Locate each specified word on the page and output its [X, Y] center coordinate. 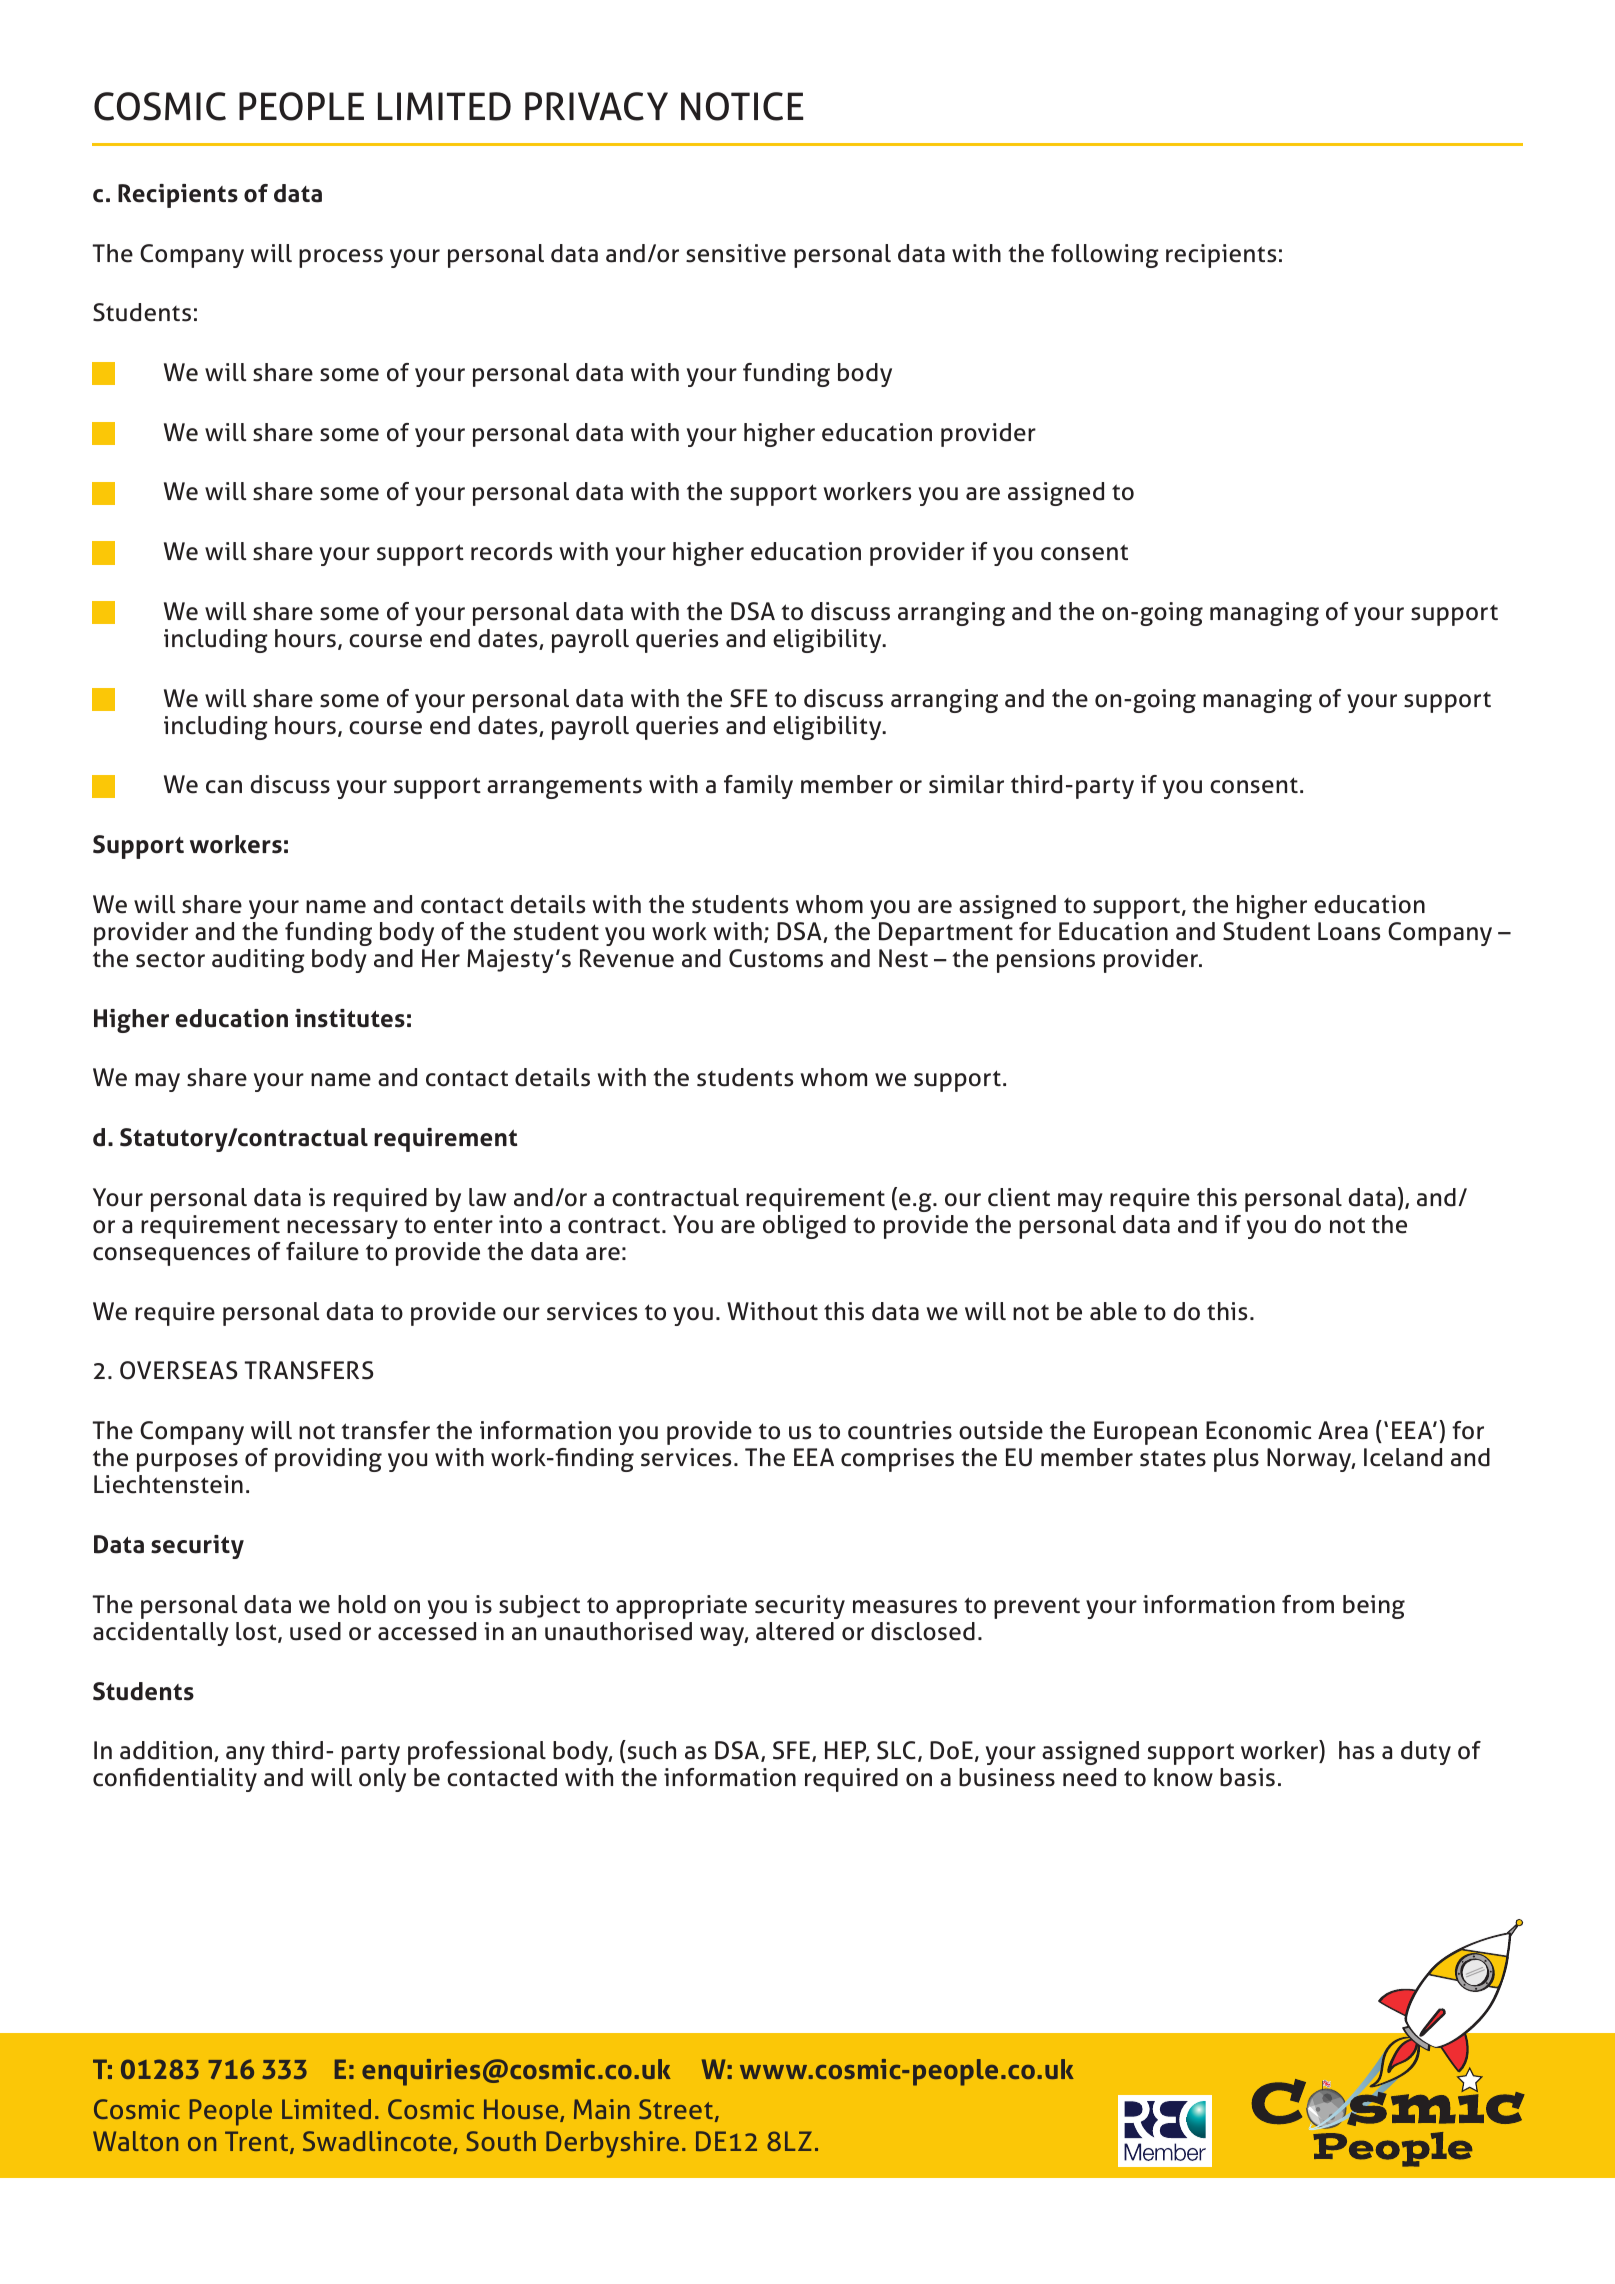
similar [966, 784]
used [315, 1631]
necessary [342, 1229]
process [341, 258]
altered [795, 1631]
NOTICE [742, 106]
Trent [258, 2142]
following [1105, 256]
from [1308, 1604]
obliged [804, 1227]
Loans [1349, 931]
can [224, 787]
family [758, 787]
